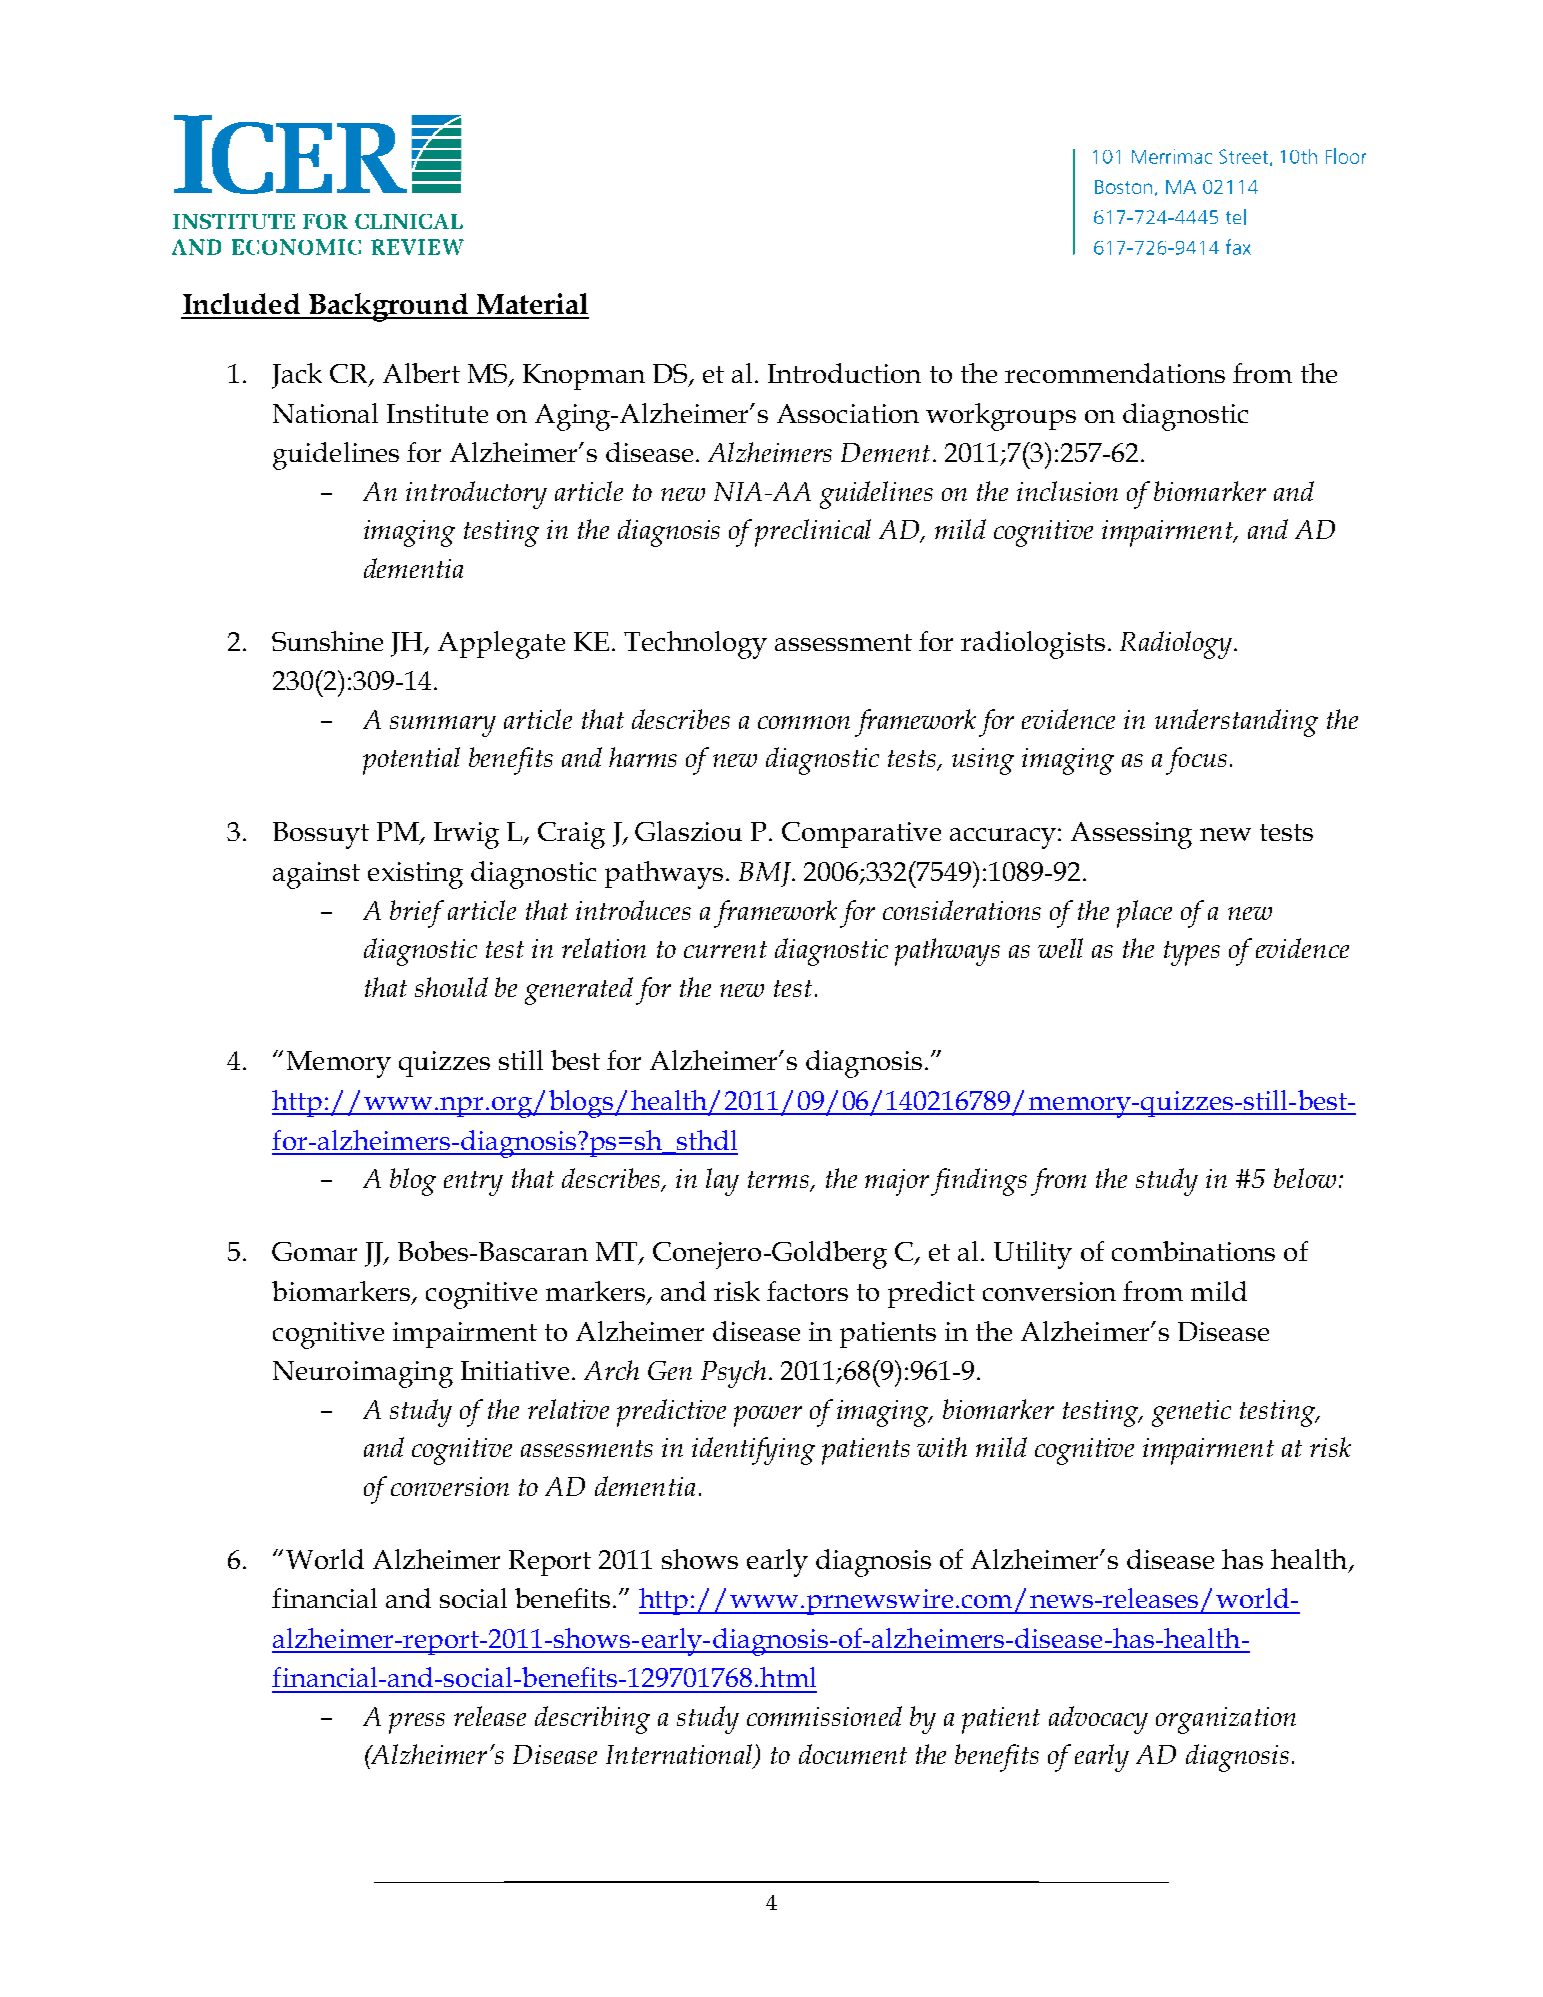 The height and width of the document is (1997, 1543). What do you see at coordinates (1115, 373) in the document?
I see `recommendations` at bounding box center [1115, 373].
